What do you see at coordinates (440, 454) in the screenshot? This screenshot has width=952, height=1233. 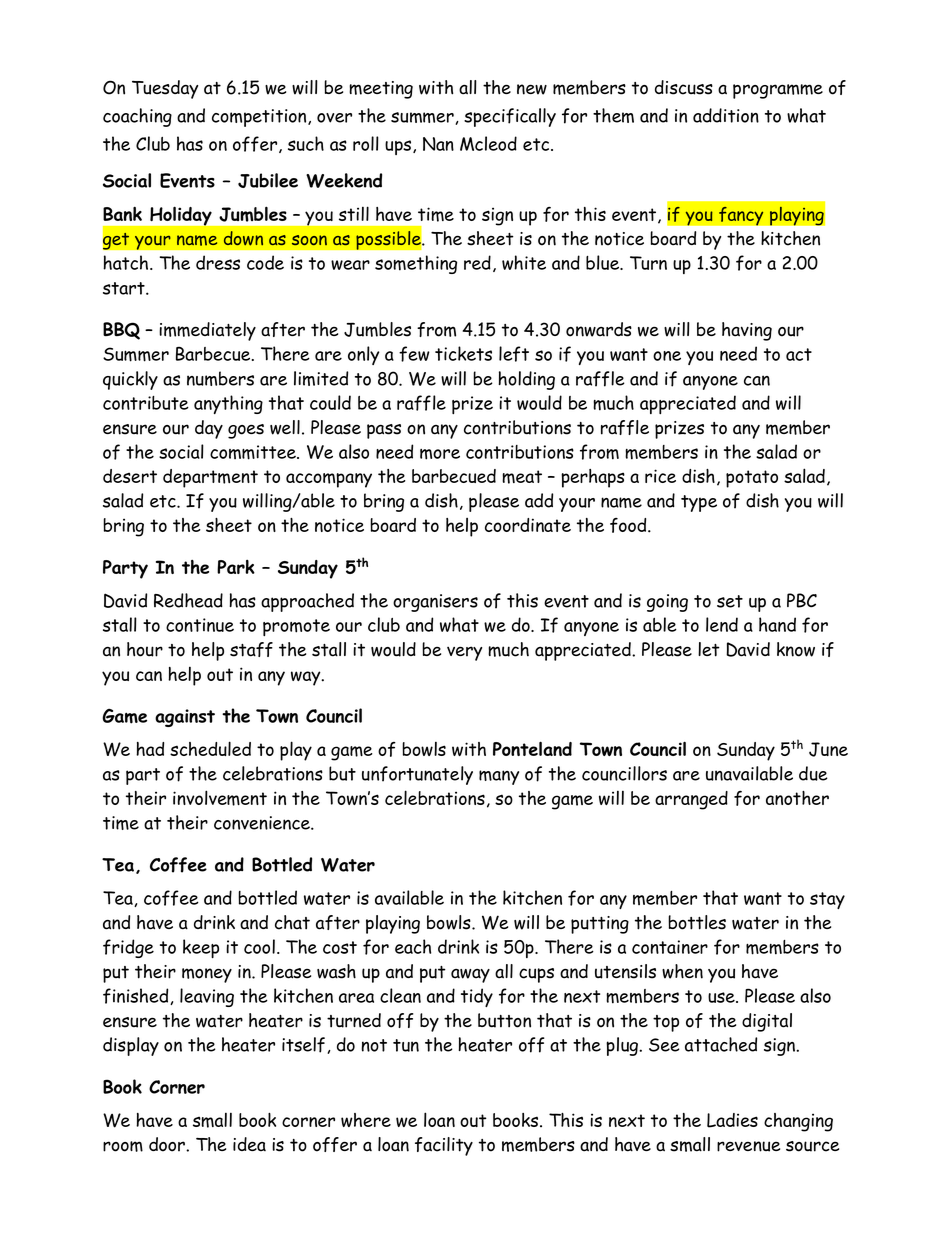 I see `more` at bounding box center [440, 454].
